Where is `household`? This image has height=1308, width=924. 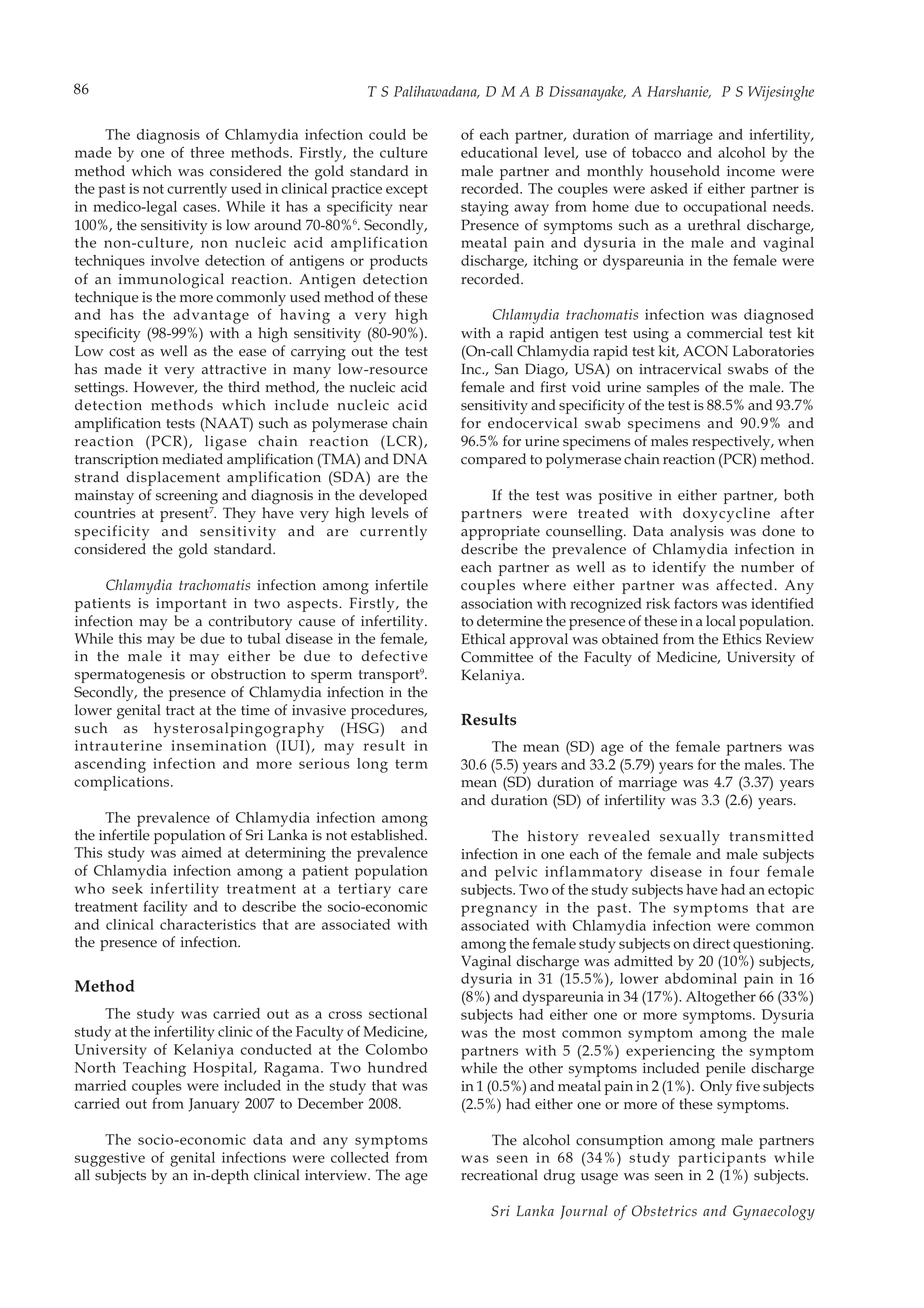 household is located at coordinates (685, 171).
